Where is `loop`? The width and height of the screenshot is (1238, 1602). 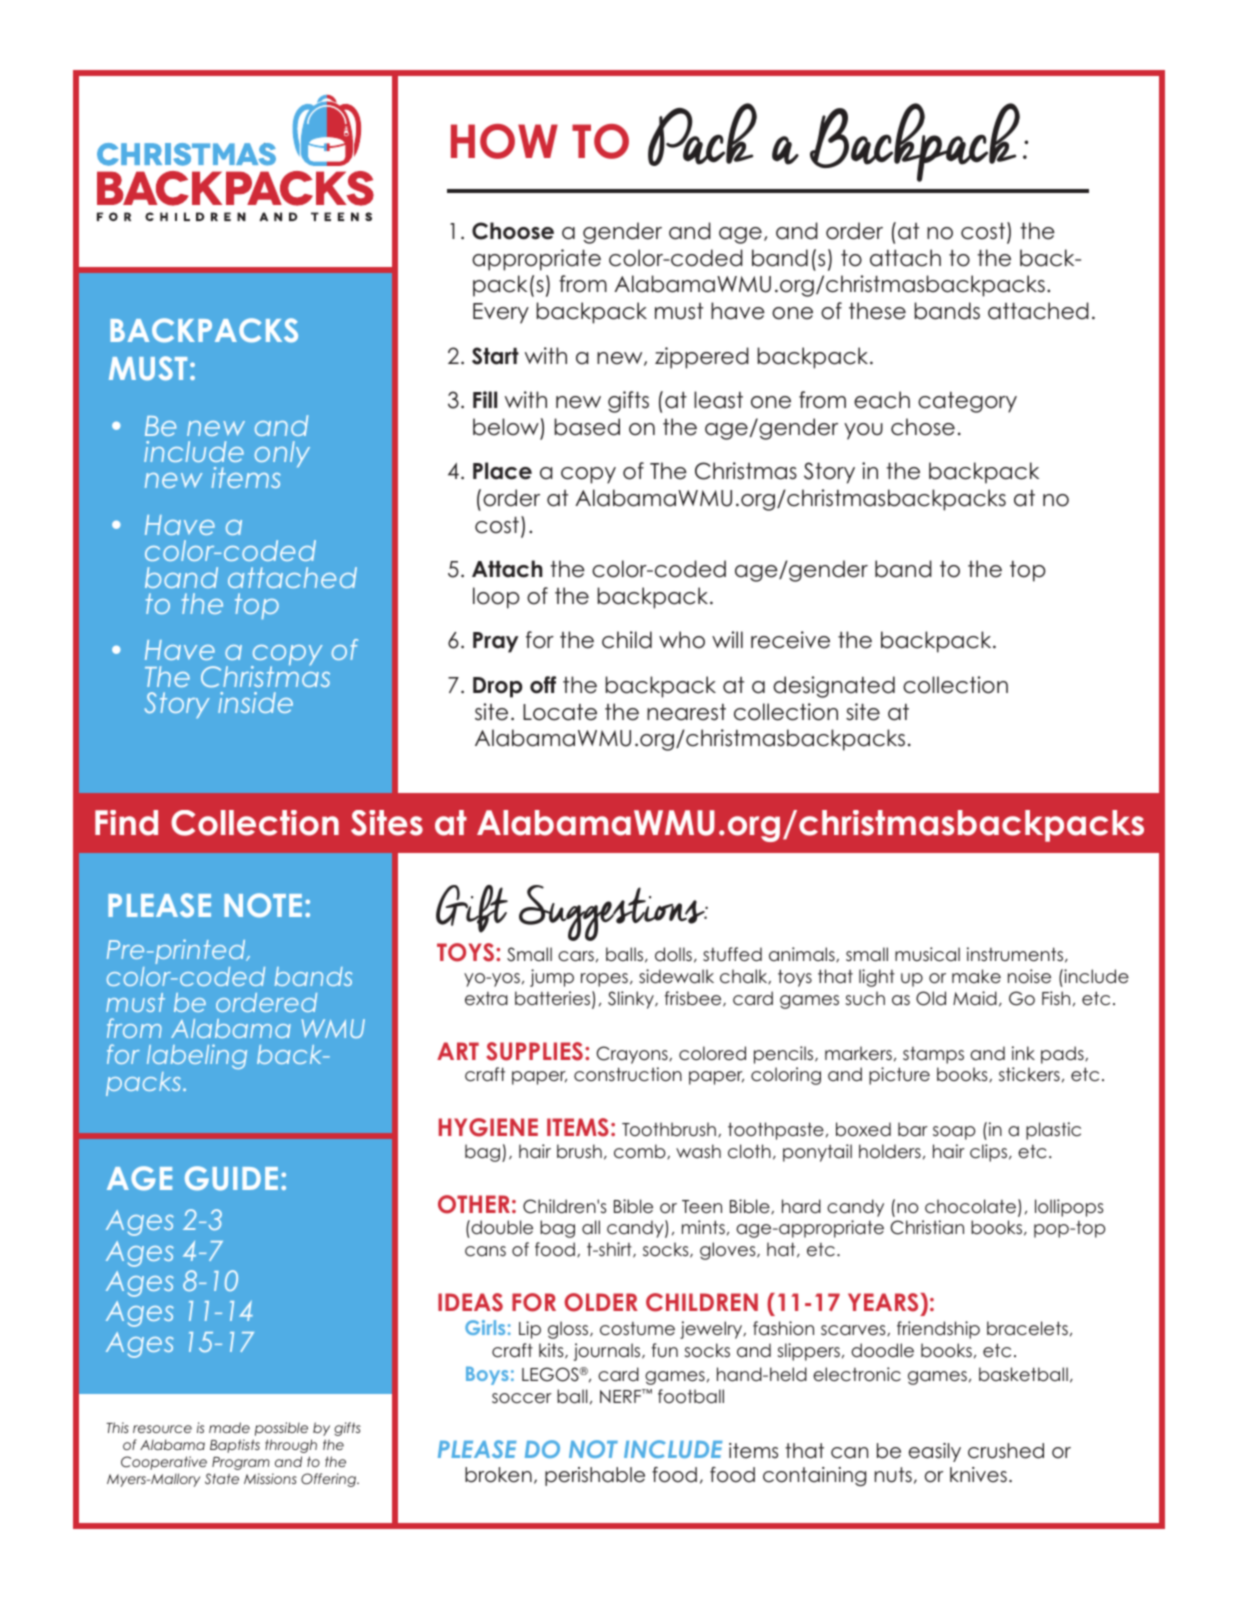
loop is located at coordinates (496, 598).
